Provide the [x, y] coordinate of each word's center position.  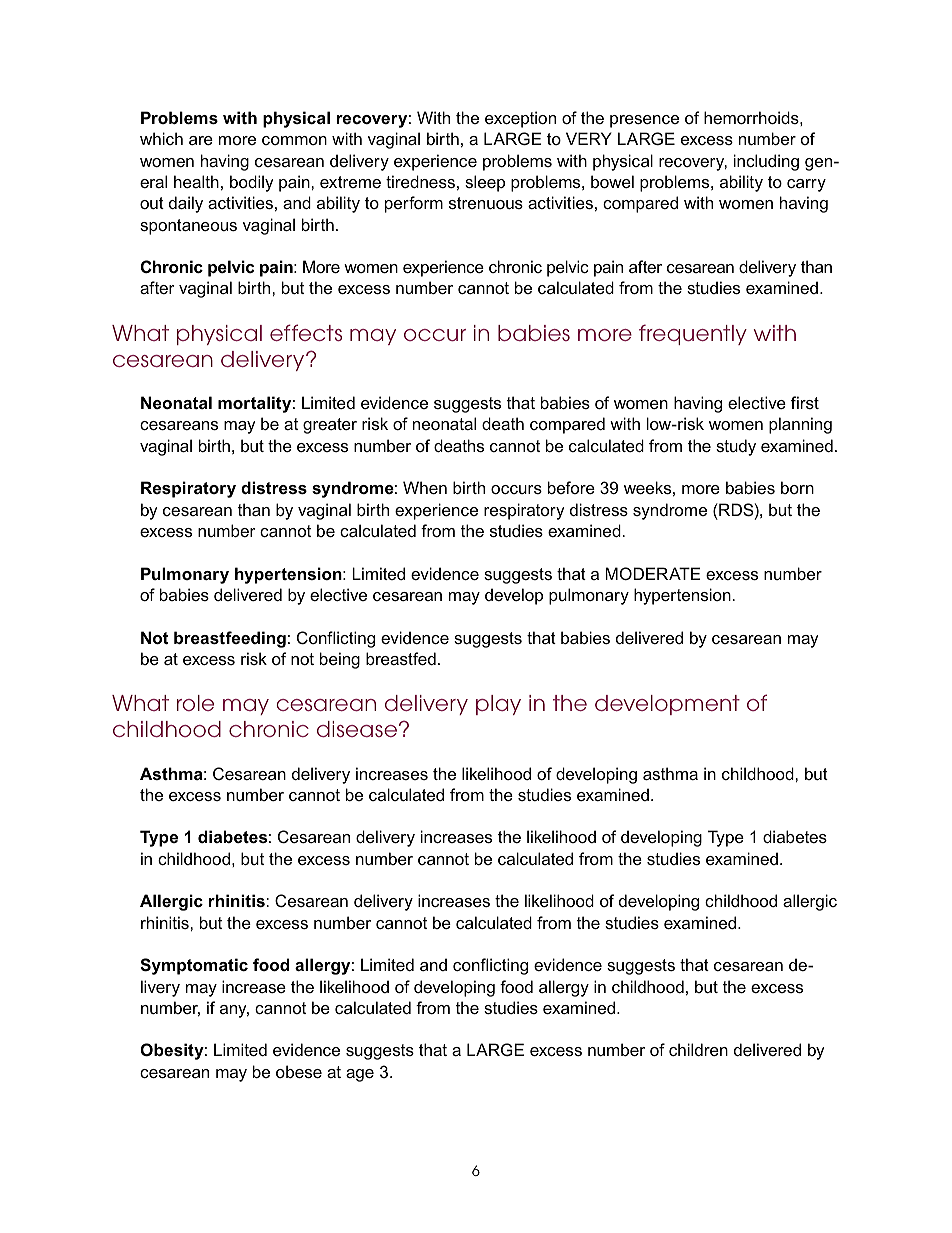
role [195, 703]
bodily [252, 183]
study [736, 447]
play [498, 705]
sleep [485, 183]
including [766, 162]
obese [299, 1071]
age [360, 1075]
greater [330, 426]
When [425, 487]
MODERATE [653, 573]
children [698, 1049]
